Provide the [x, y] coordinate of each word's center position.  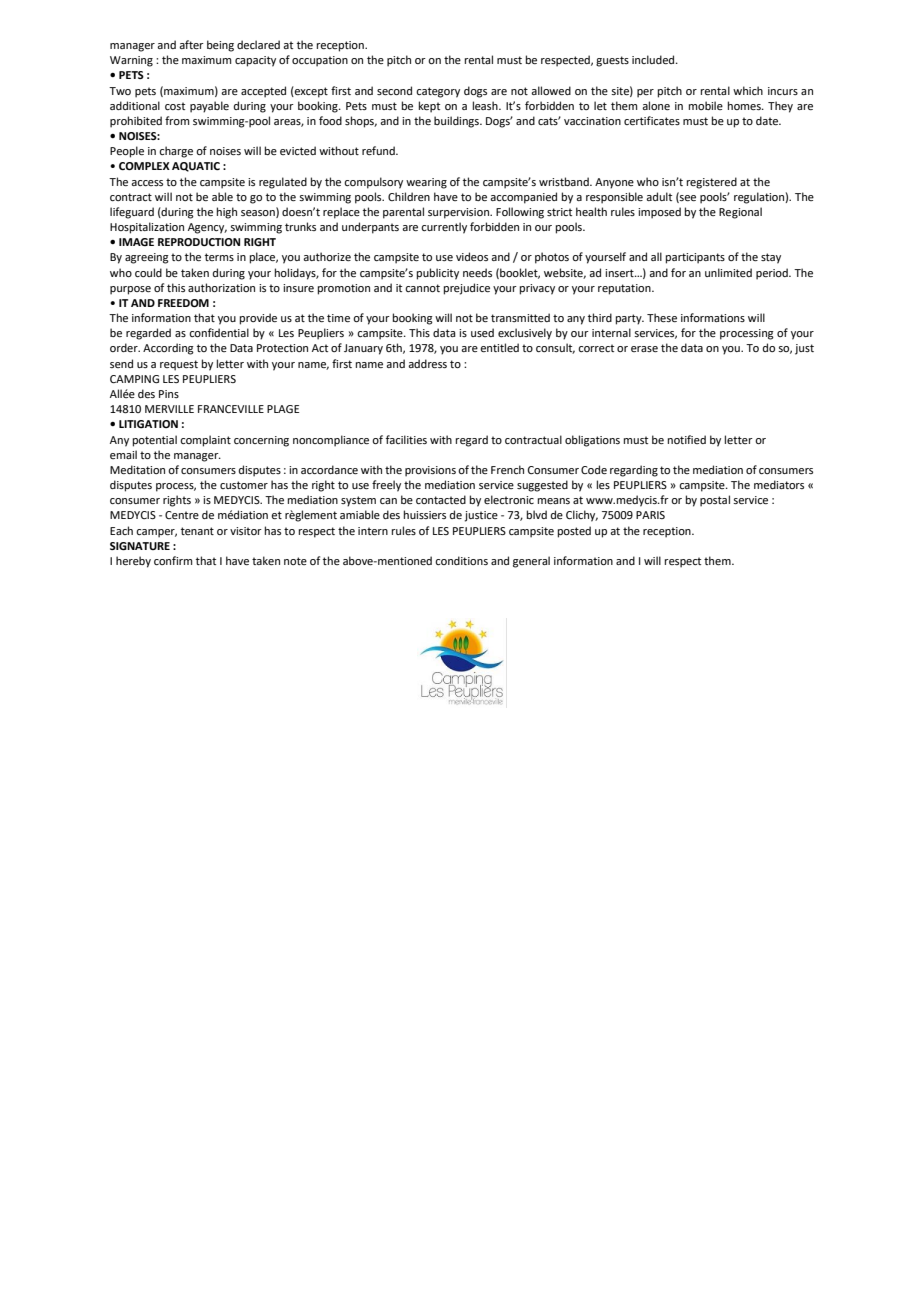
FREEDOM [183, 303]
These [662, 317]
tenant [197, 531]
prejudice [467, 289]
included [654, 59]
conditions [461, 560]
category [438, 92]
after [191, 44]
